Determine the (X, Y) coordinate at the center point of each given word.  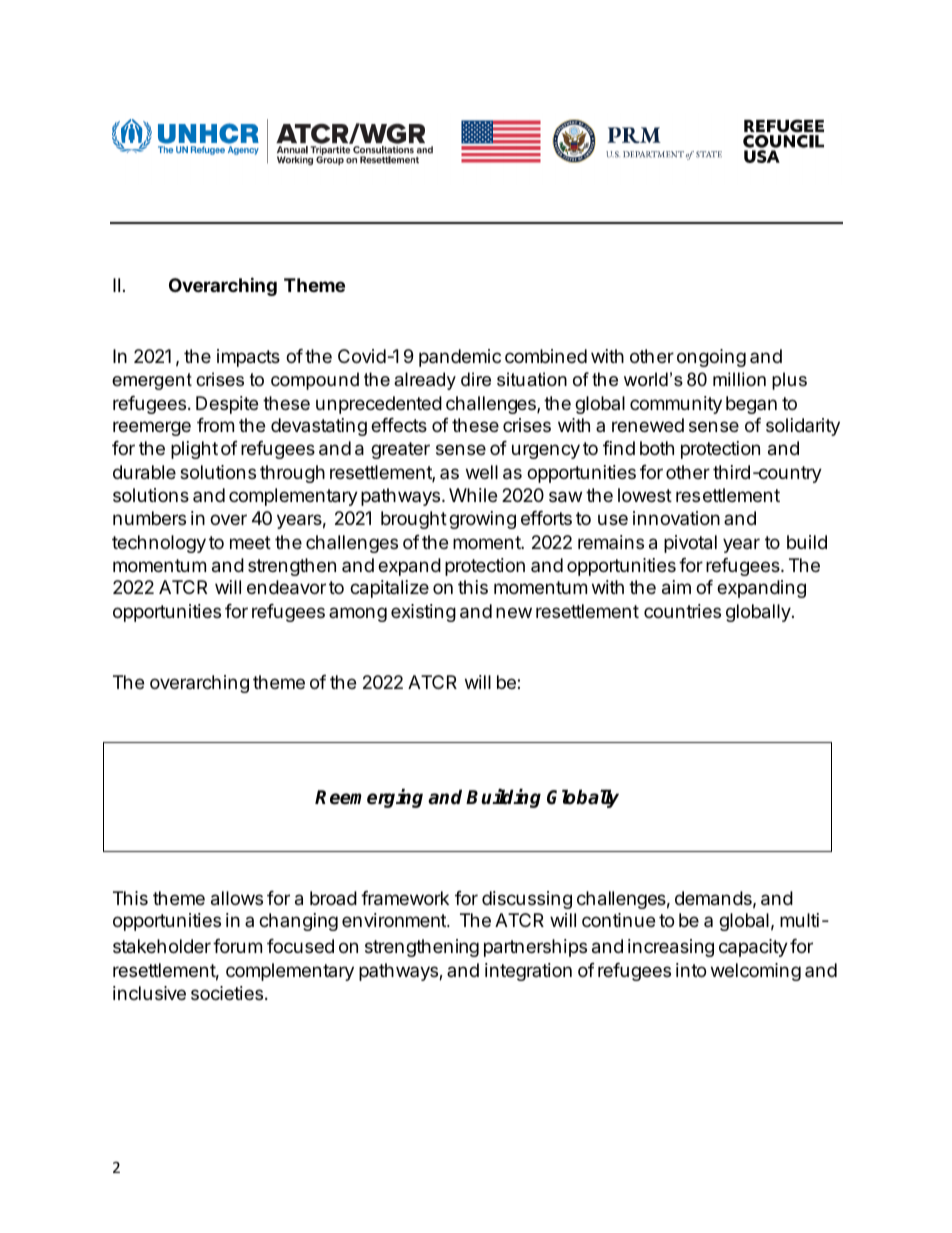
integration (528, 972)
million (739, 379)
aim (676, 587)
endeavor (286, 587)
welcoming (756, 972)
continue (618, 920)
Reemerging (369, 798)
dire (476, 379)
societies (227, 993)
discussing (527, 900)
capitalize (389, 589)
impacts (248, 358)
